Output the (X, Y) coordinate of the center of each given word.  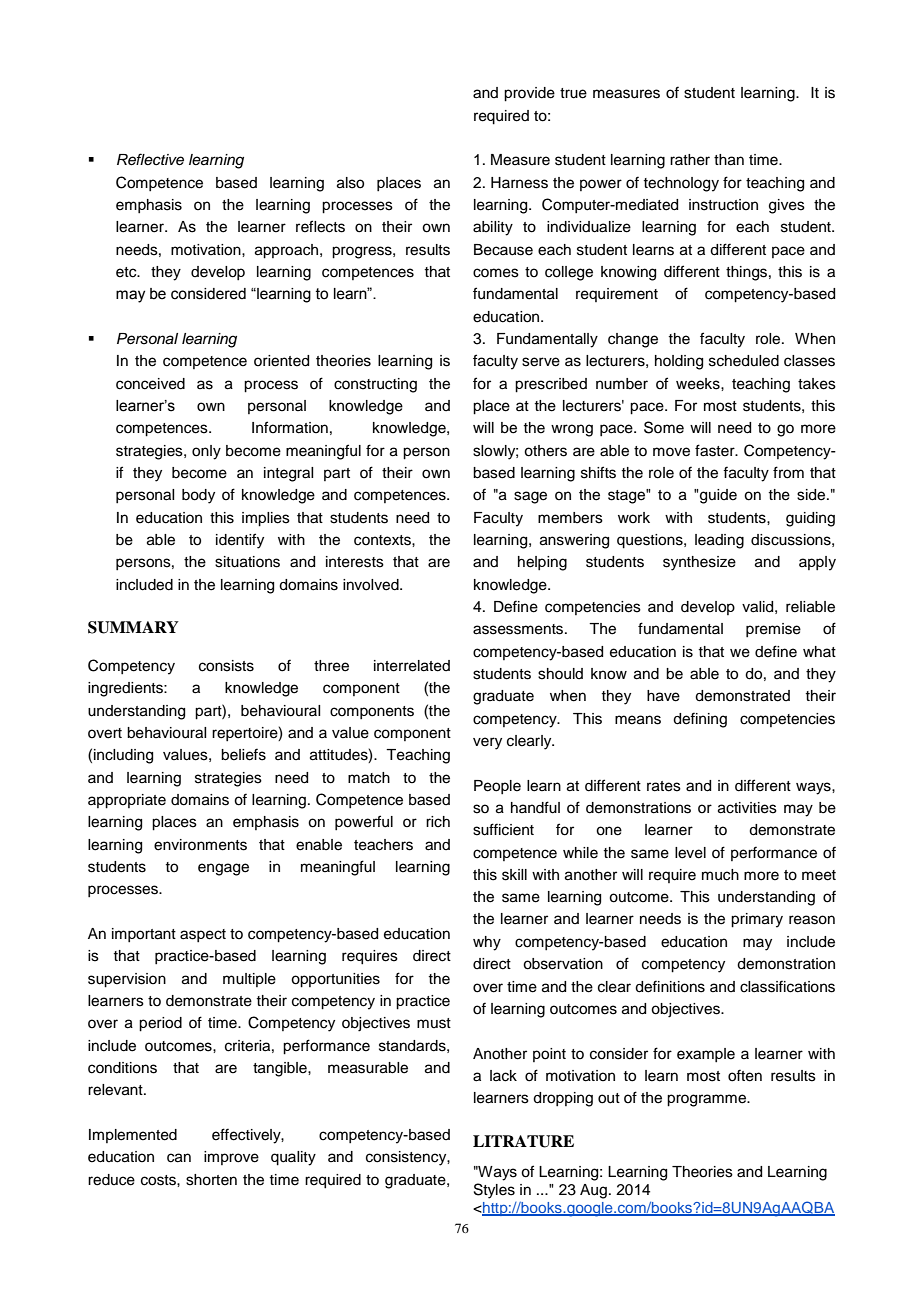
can (179, 1158)
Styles (494, 1191)
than (729, 160)
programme (707, 1100)
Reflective (150, 159)
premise (773, 630)
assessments (519, 629)
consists (226, 666)
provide (529, 94)
